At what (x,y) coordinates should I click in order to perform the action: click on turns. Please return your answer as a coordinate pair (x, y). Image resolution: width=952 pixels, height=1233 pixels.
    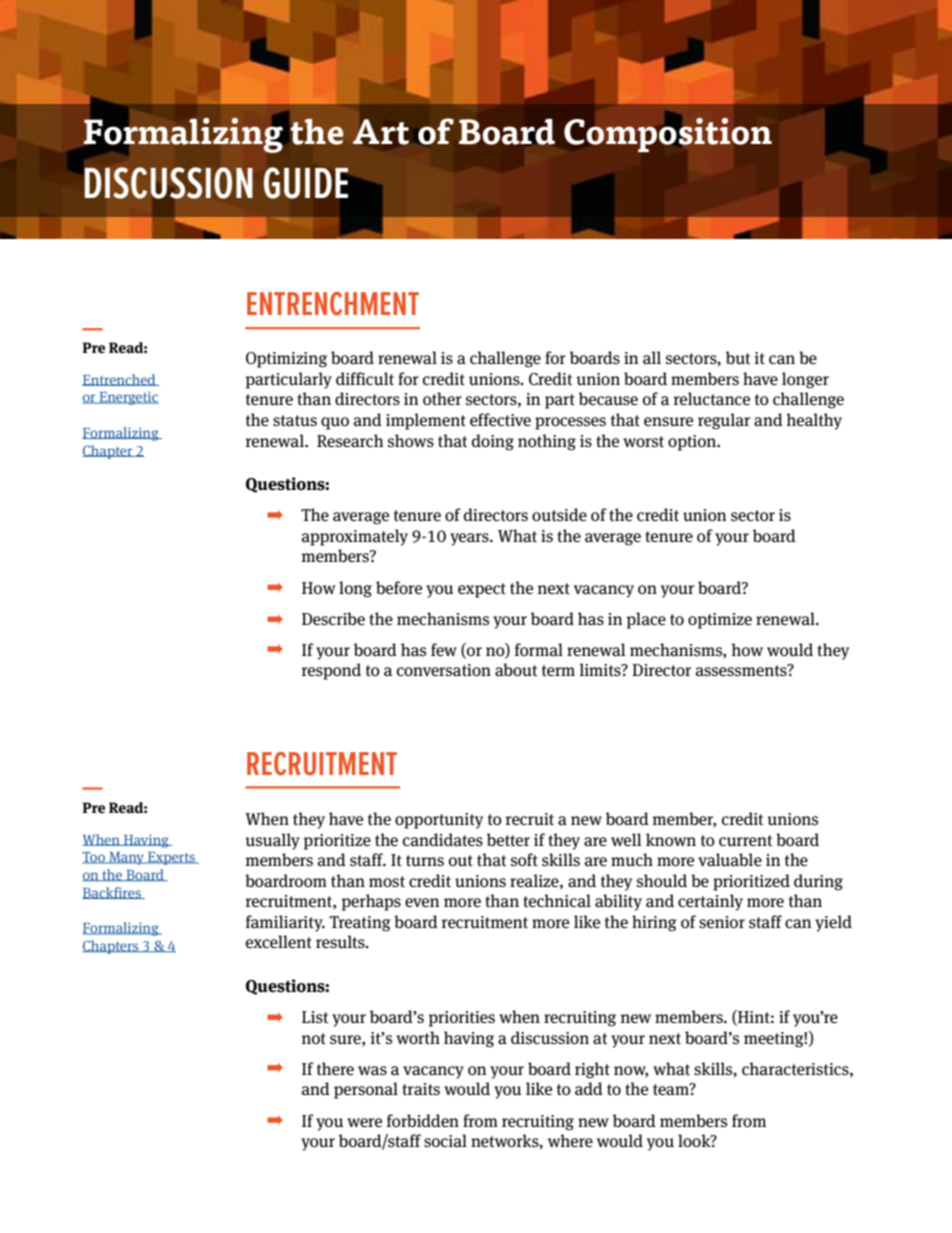
    Looking at the image, I should click on (425, 861).
